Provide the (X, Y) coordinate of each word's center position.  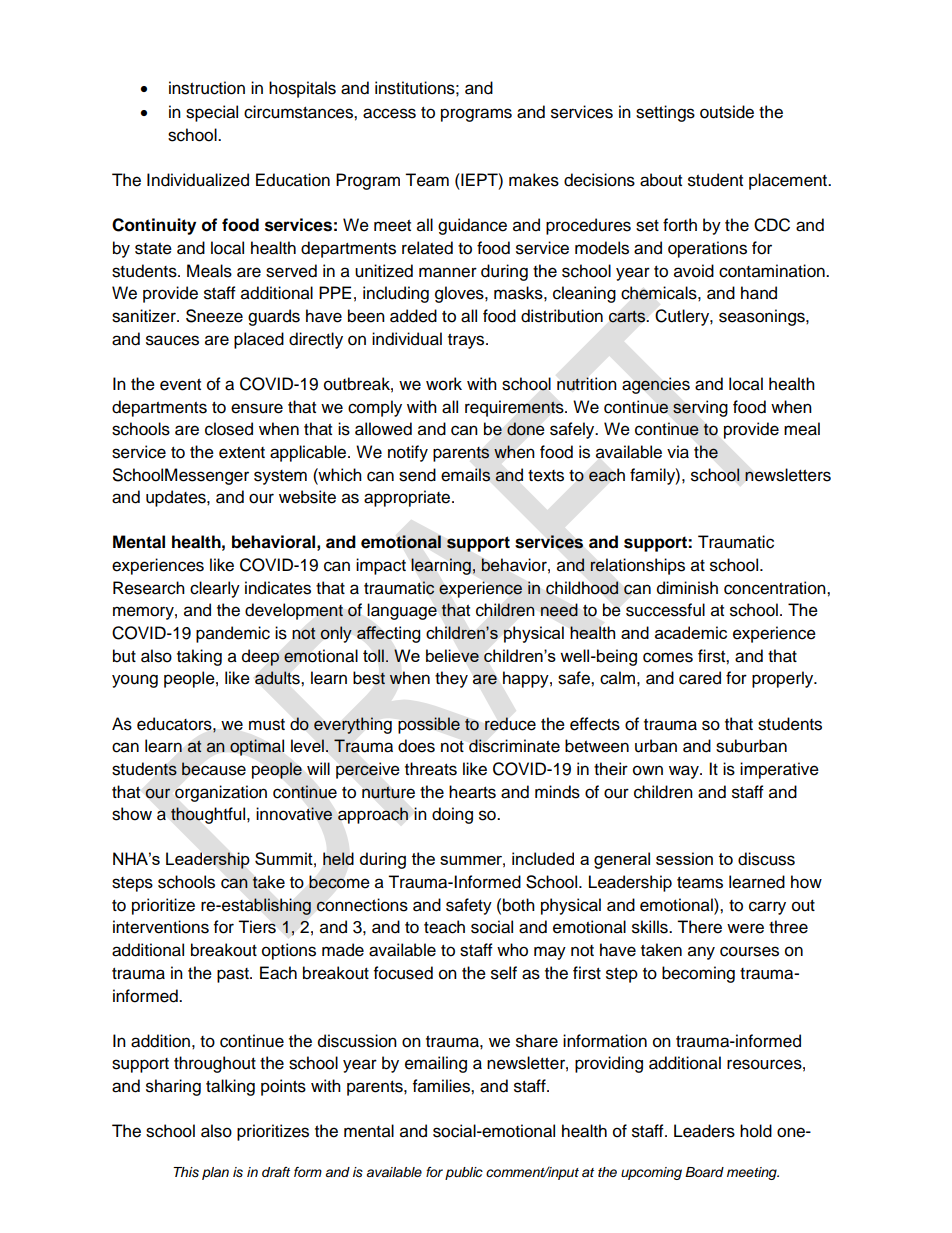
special (212, 113)
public (464, 1173)
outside (727, 112)
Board (704, 1172)
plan (215, 1173)
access (389, 113)
